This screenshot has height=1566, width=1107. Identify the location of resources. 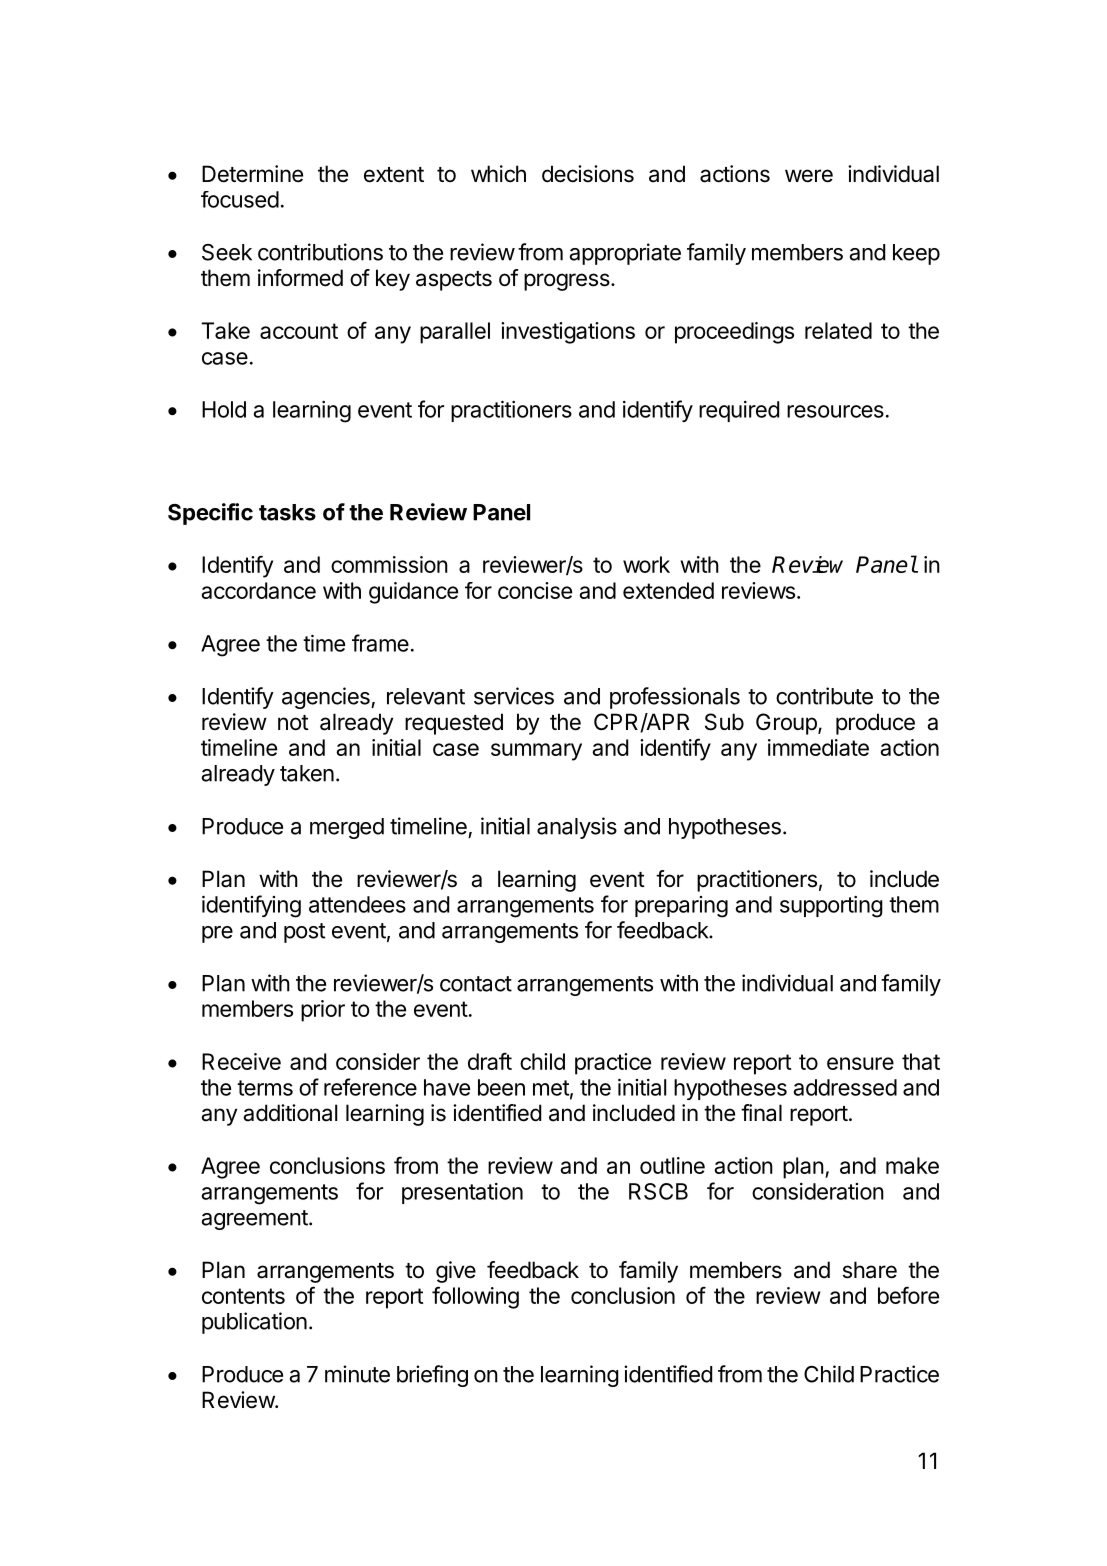
(835, 411).
